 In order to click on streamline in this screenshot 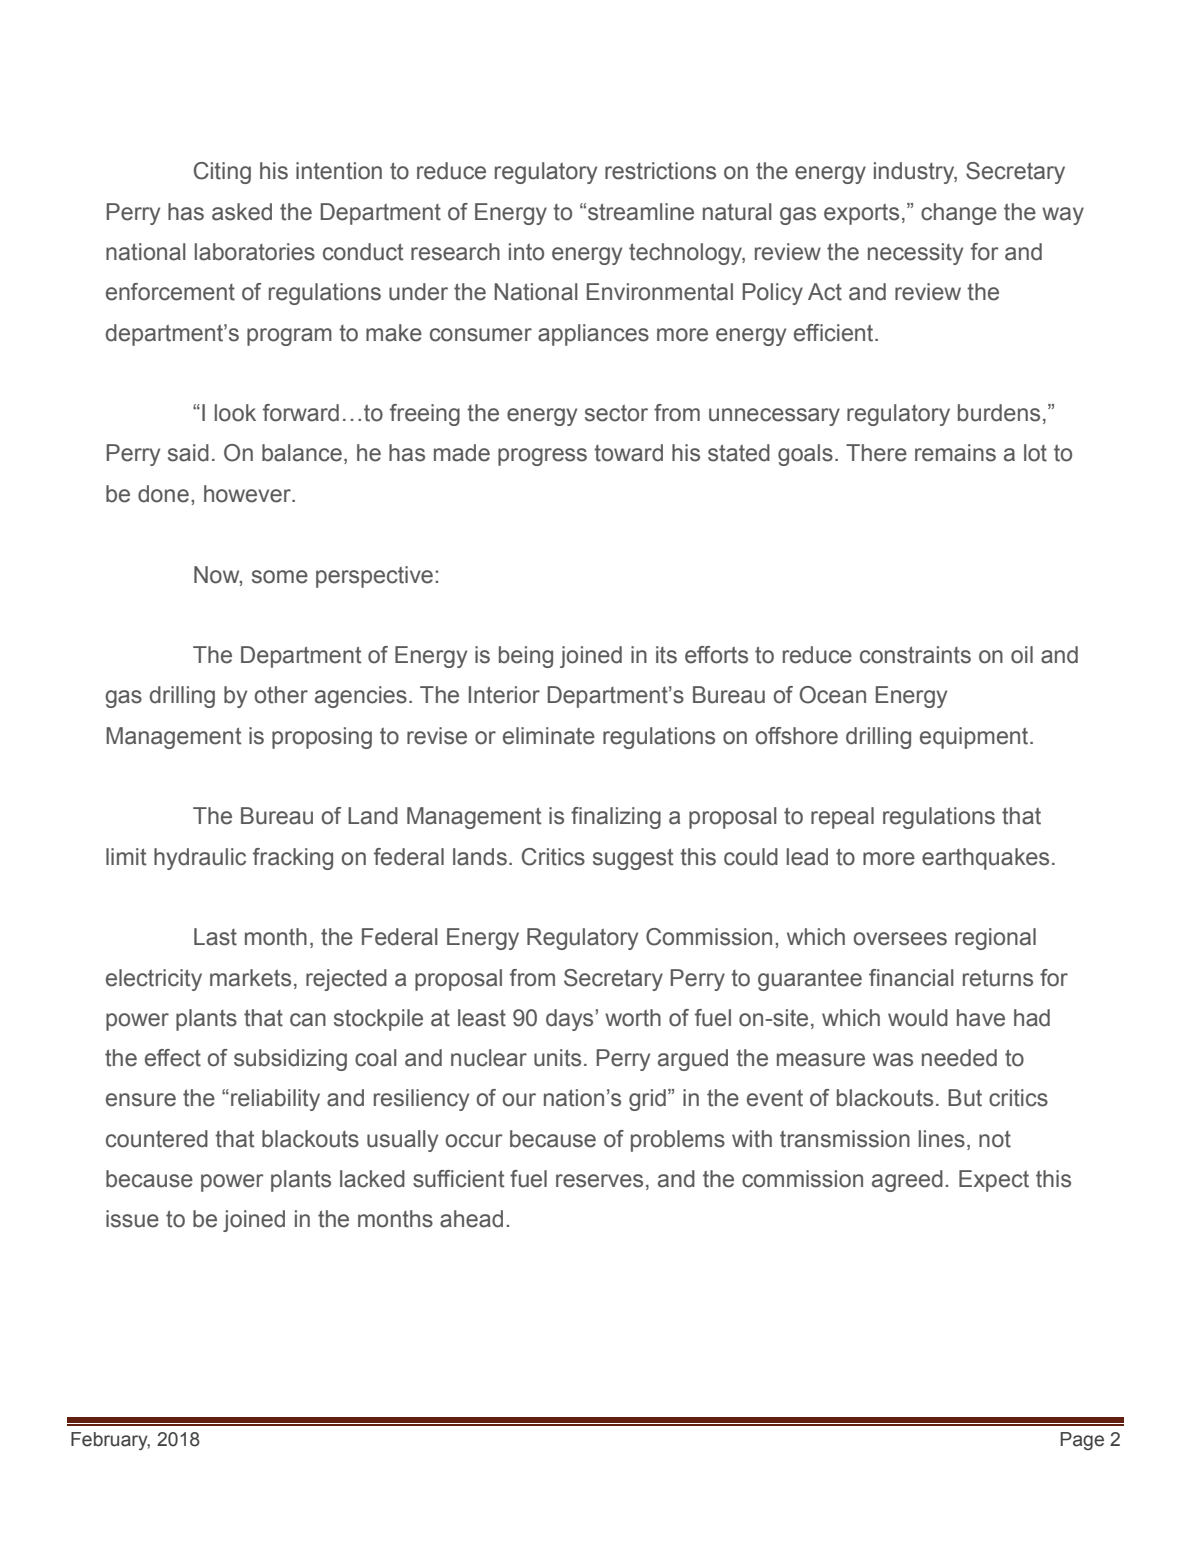, I will do `click(641, 212)`.
